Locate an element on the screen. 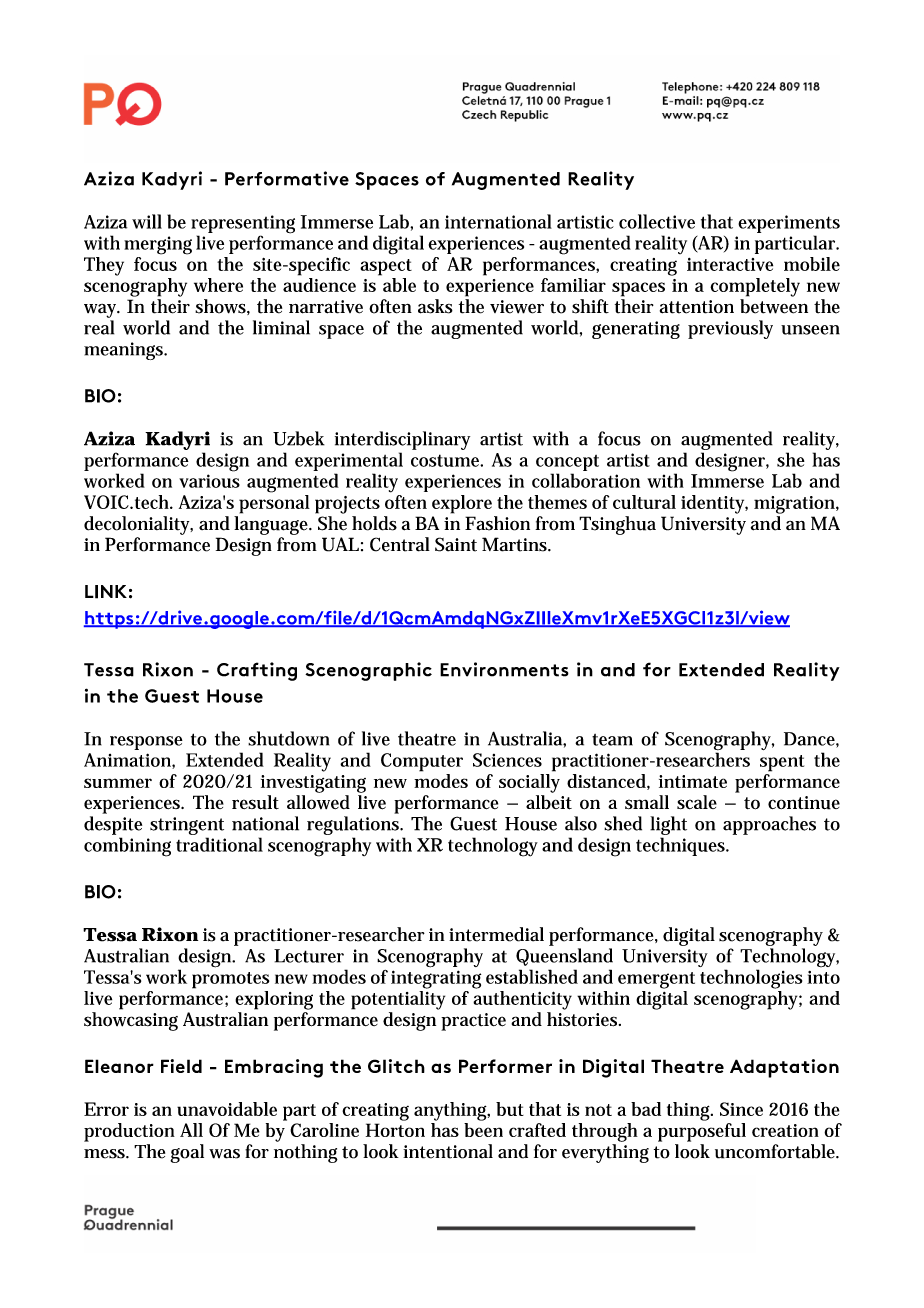 The image size is (924, 1308). Saint is located at coordinates (456, 544).
